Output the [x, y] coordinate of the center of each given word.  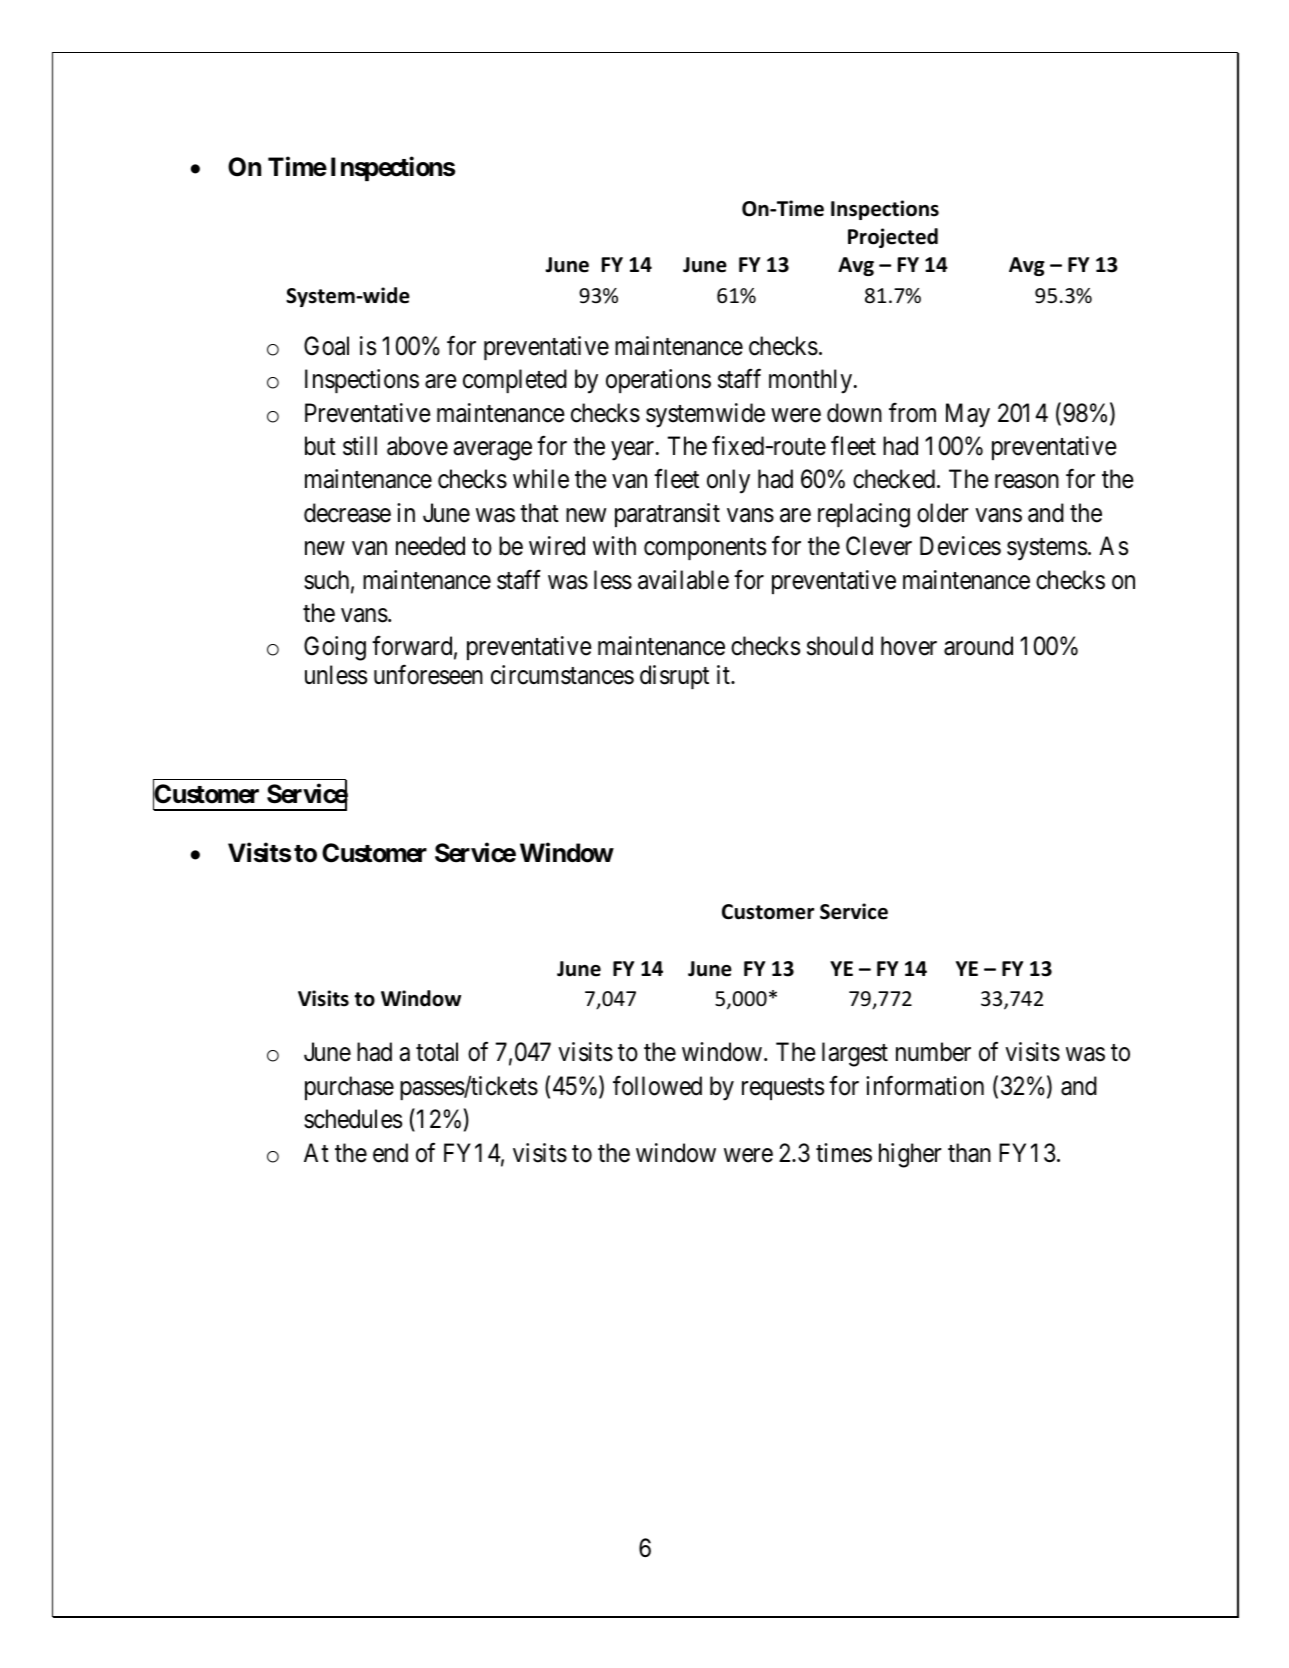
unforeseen [428, 675]
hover [909, 646]
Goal [326, 346]
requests [783, 1089]
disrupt [674, 677]
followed [657, 1086]
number [933, 1052]
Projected [893, 238]
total [437, 1052]
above [417, 446]
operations [658, 381]
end [390, 1153]
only [728, 481]
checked [895, 479]
